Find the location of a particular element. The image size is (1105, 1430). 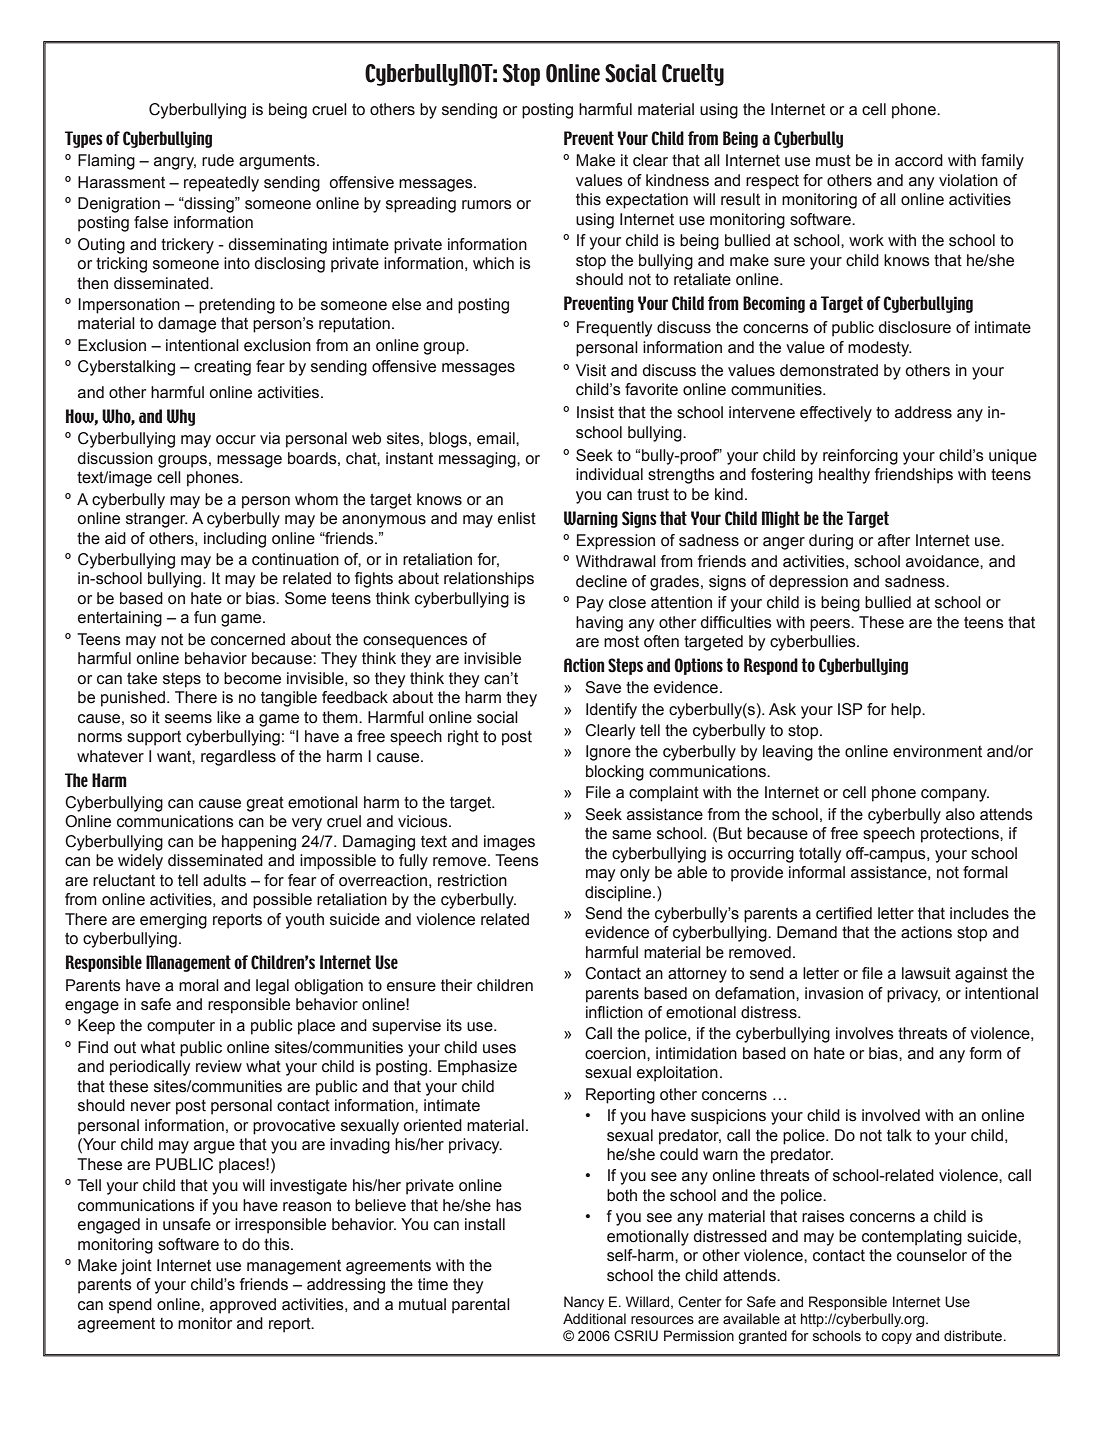

enlist is located at coordinates (517, 518).
